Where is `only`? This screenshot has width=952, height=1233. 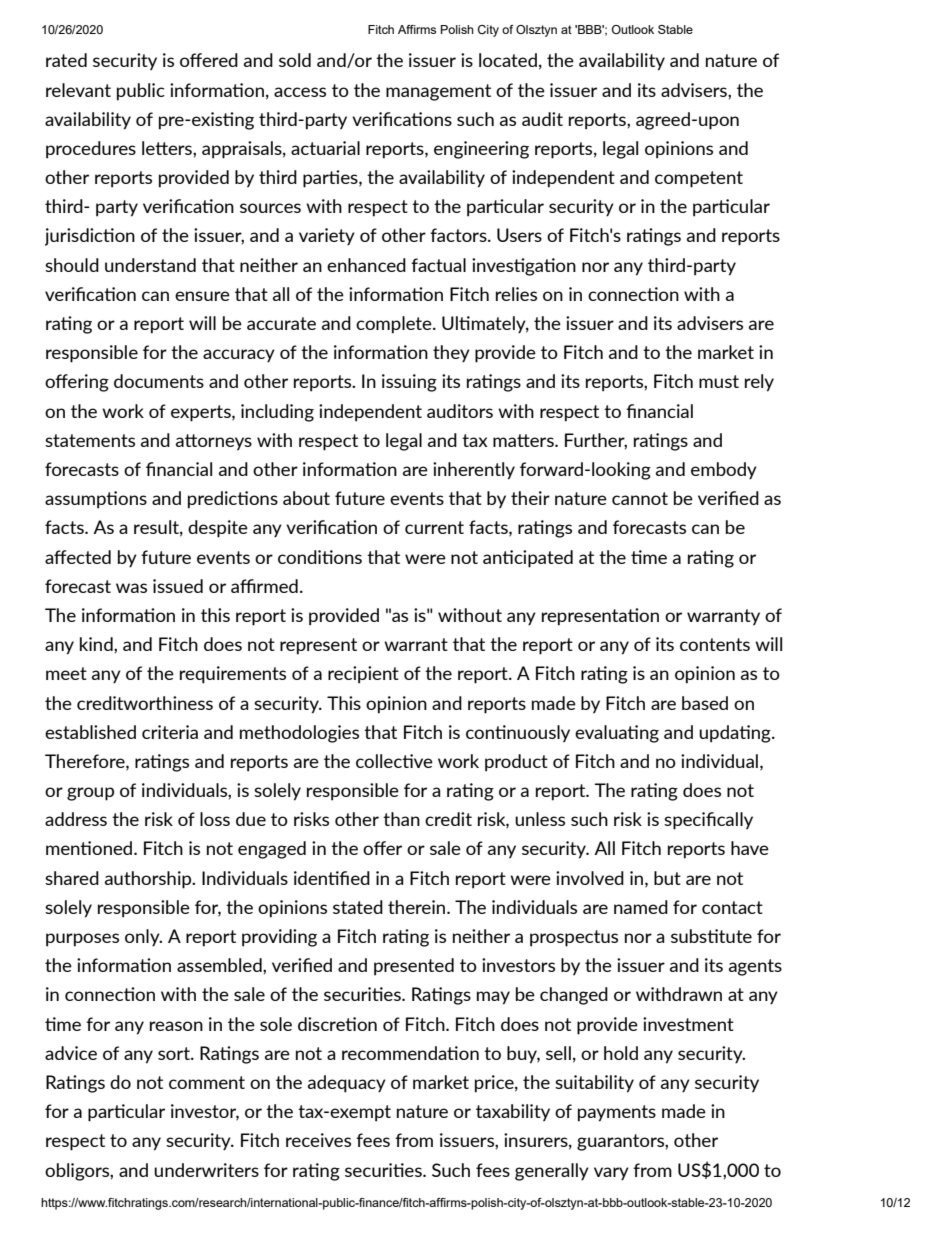 only is located at coordinates (143, 938).
